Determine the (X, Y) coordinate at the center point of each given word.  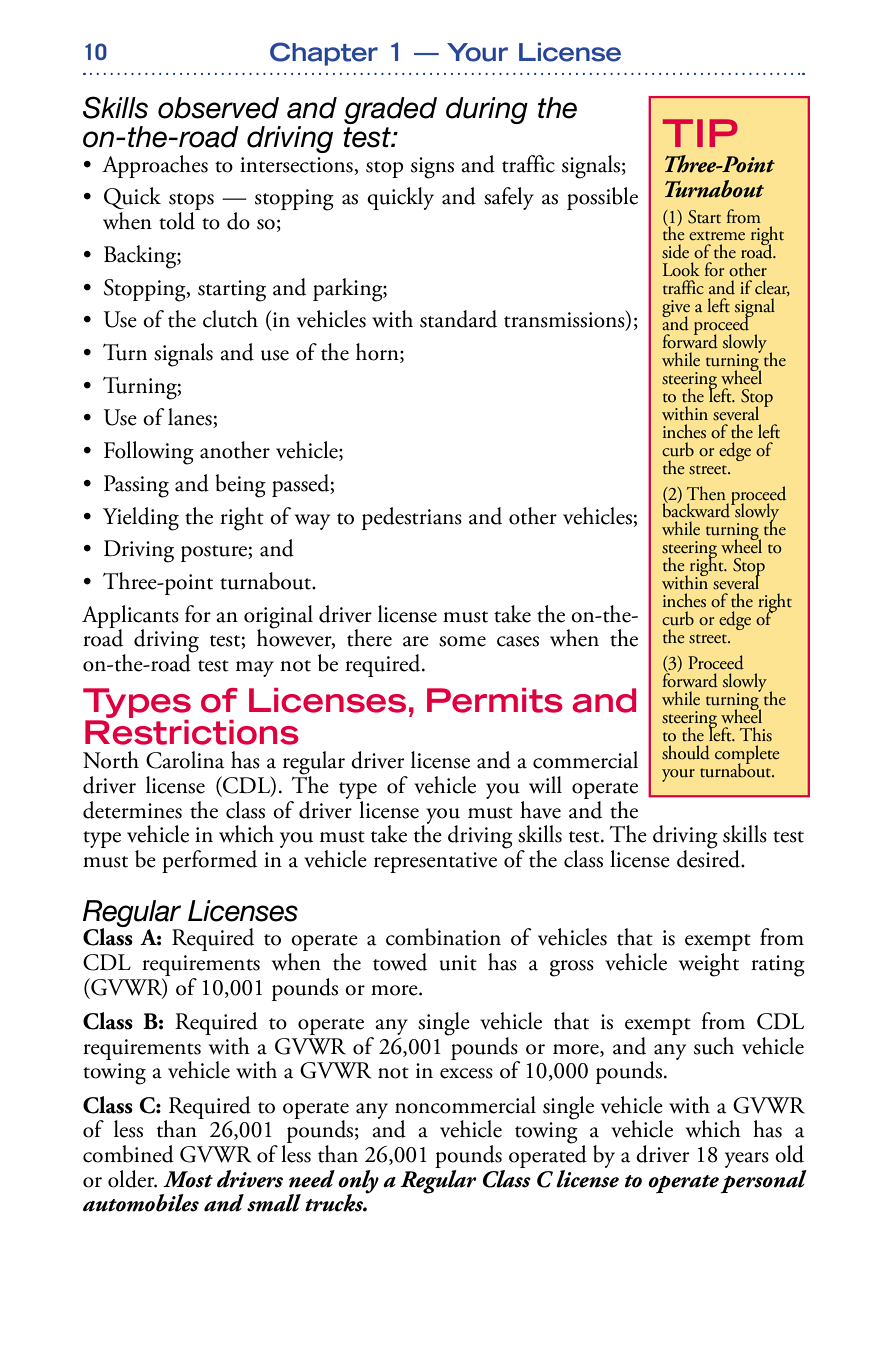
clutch (230, 319)
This (756, 734)
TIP (700, 133)
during (487, 110)
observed (218, 108)
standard (458, 319)
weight (709, 965)
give (676, 310)
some (462, 641)
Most (188, 1179)
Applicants (130, 617)
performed (209, 861)
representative (435, 862)
